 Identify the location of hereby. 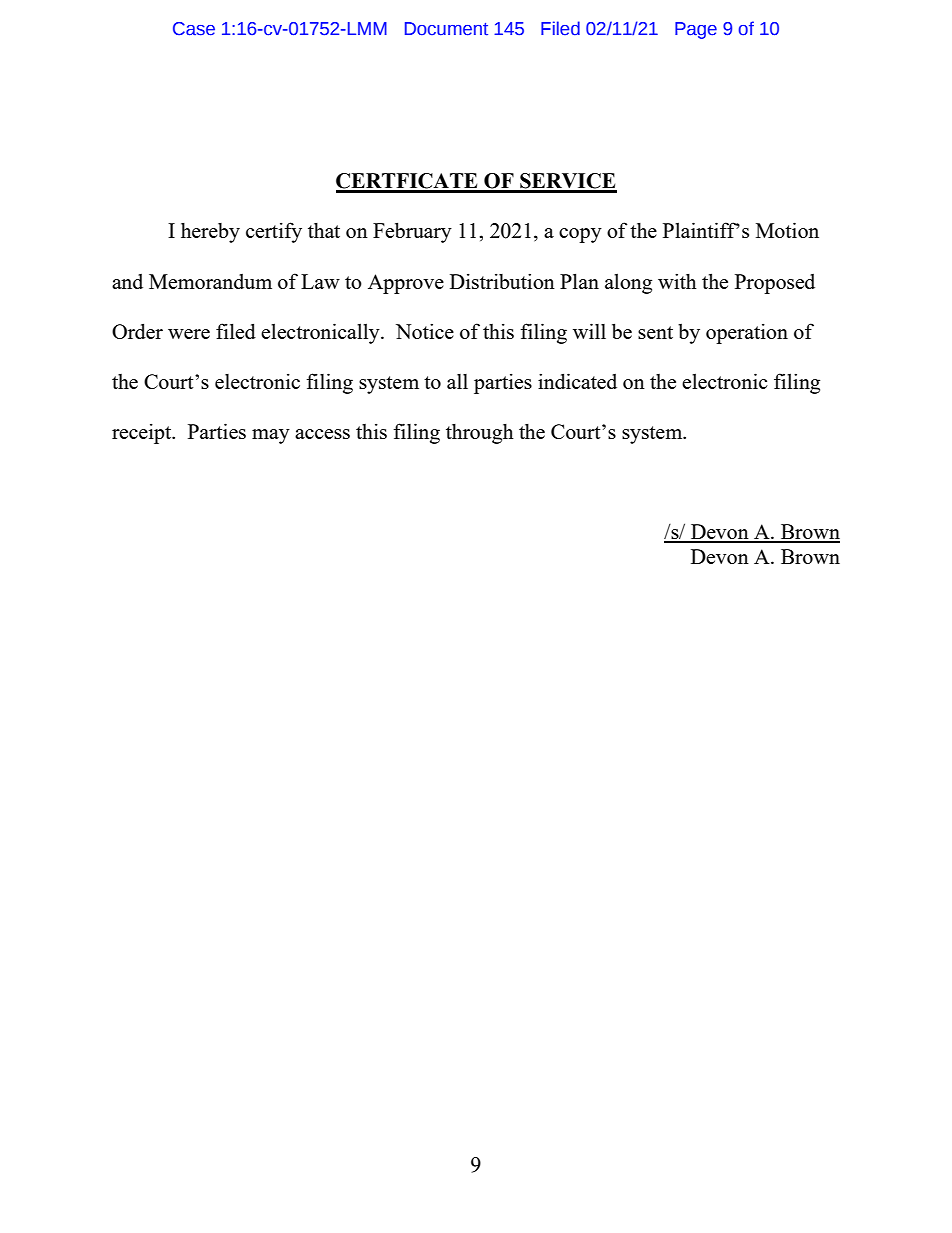
(210, 232).
